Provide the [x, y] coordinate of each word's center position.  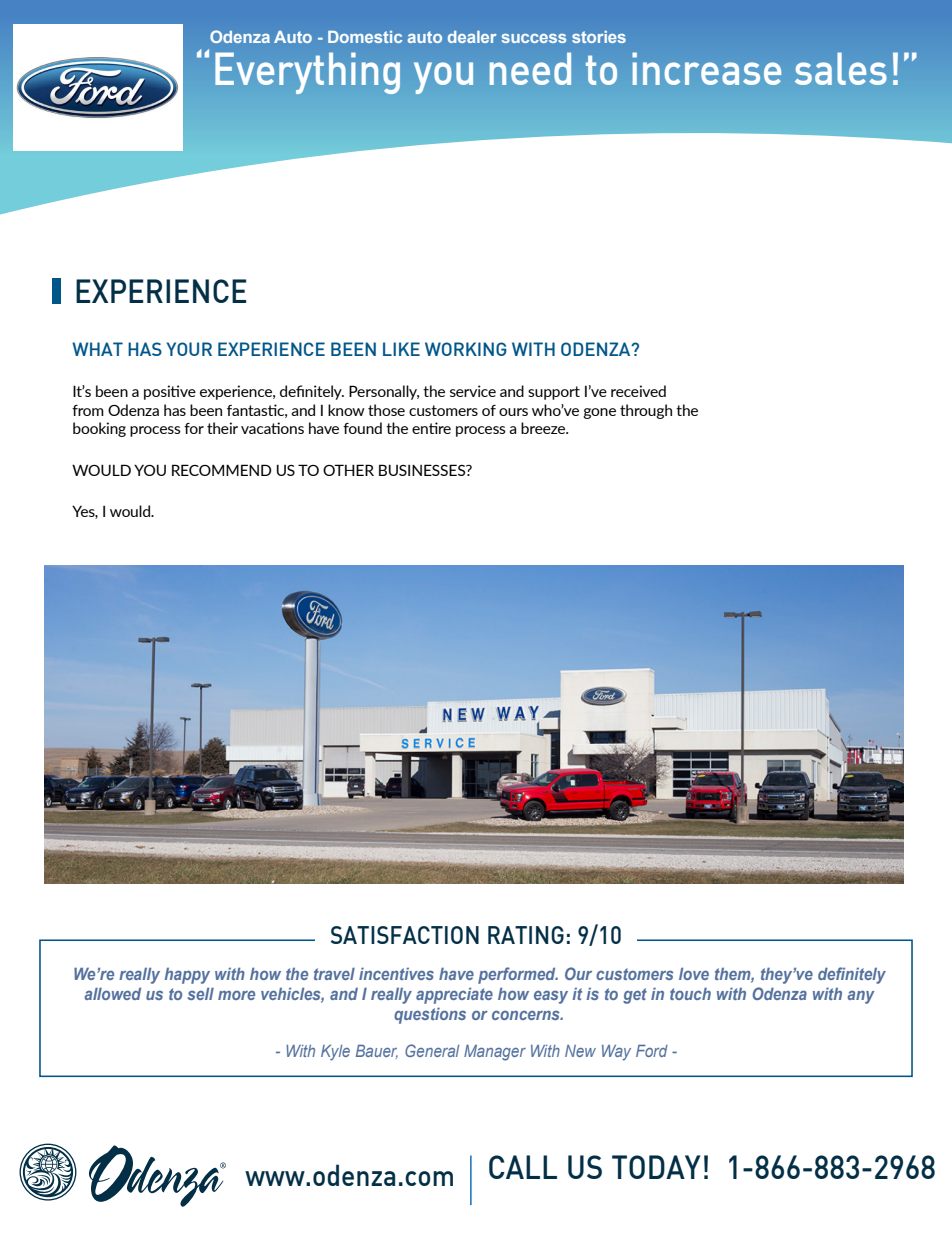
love [694, 974]
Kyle [335, 1053]
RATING [526, 935]
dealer [472, 37]
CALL [523, 1167]
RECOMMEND [221, 470]
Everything [307, 73]
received [638, 391]
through [646, 411]
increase [706, 68]
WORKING [466, 349]
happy [187, 976]
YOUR [189, 349]
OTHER [348, 470]
